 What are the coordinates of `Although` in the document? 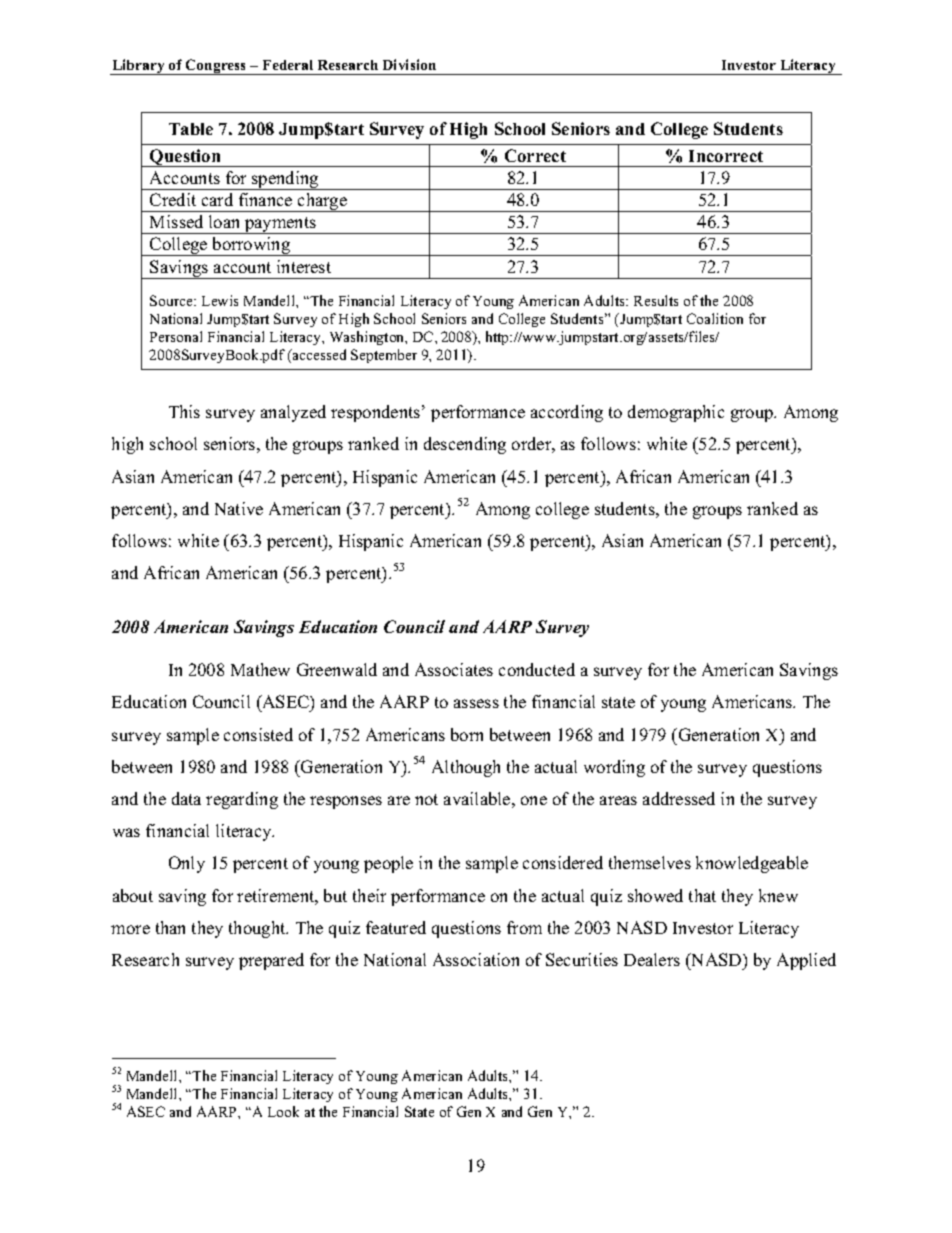 It's located at (466, 768).
